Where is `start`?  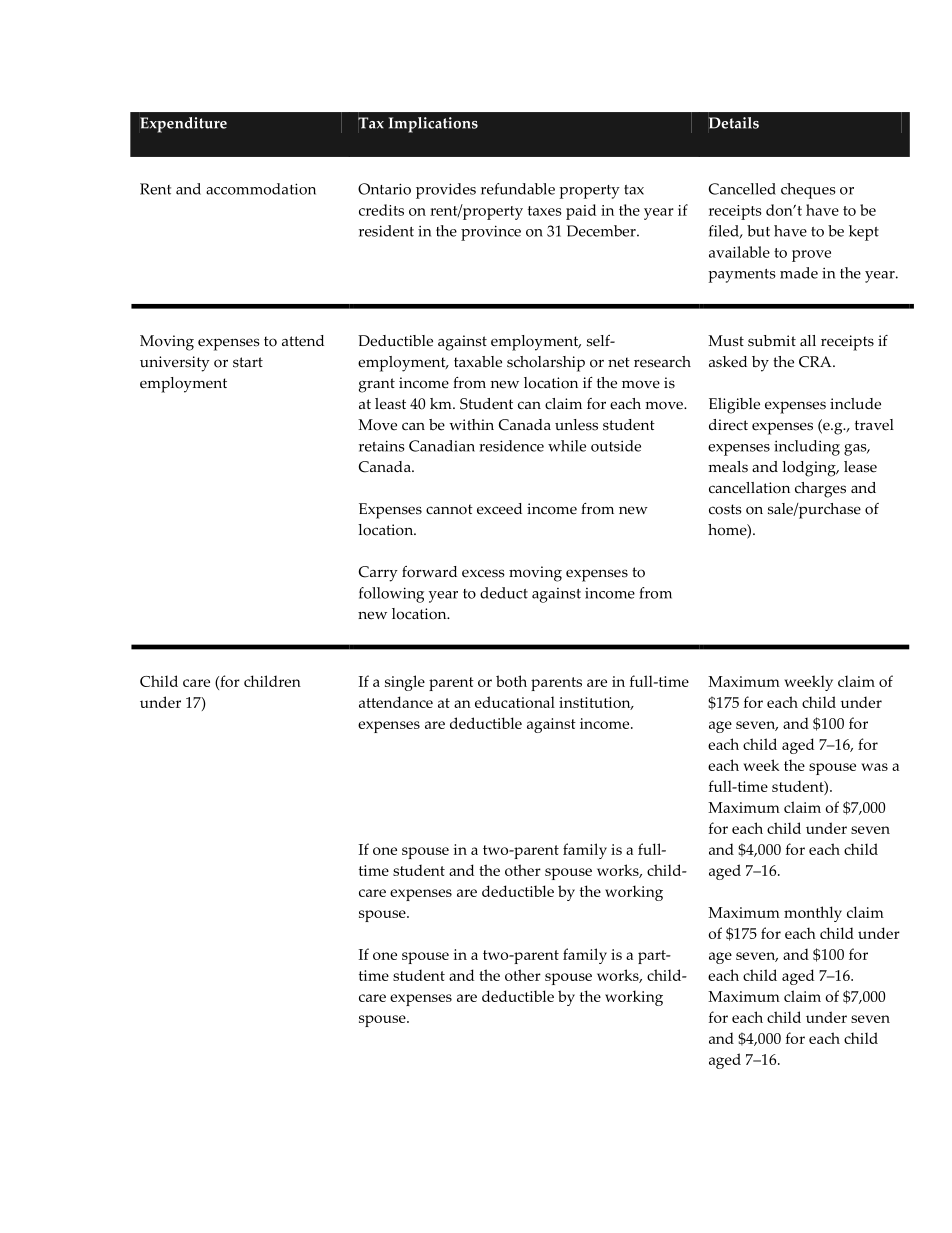 start is located at coordinates (248, 362).
